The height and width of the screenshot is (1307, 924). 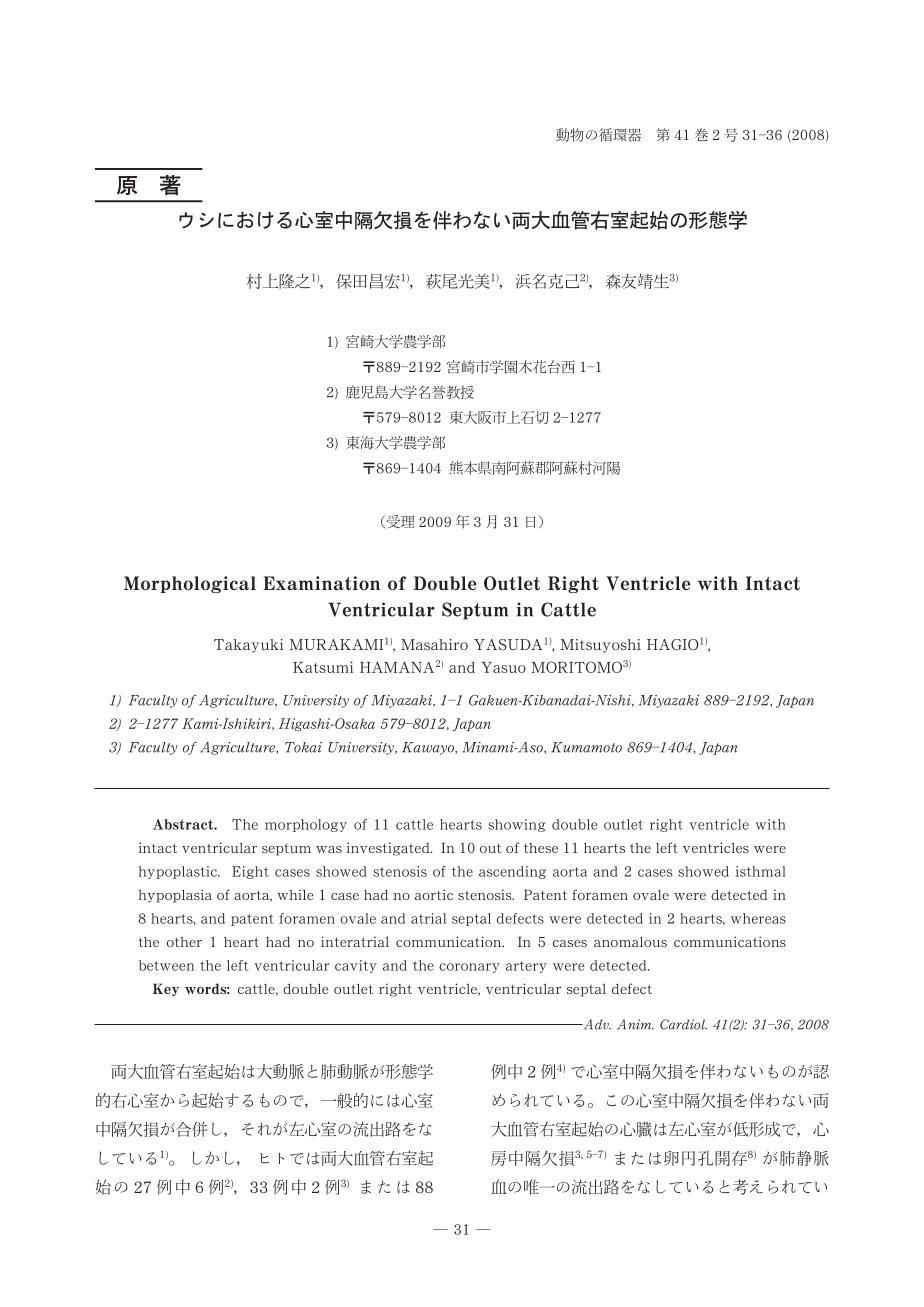 I want to click on Kumamoto, so click(x=586, y=747).
